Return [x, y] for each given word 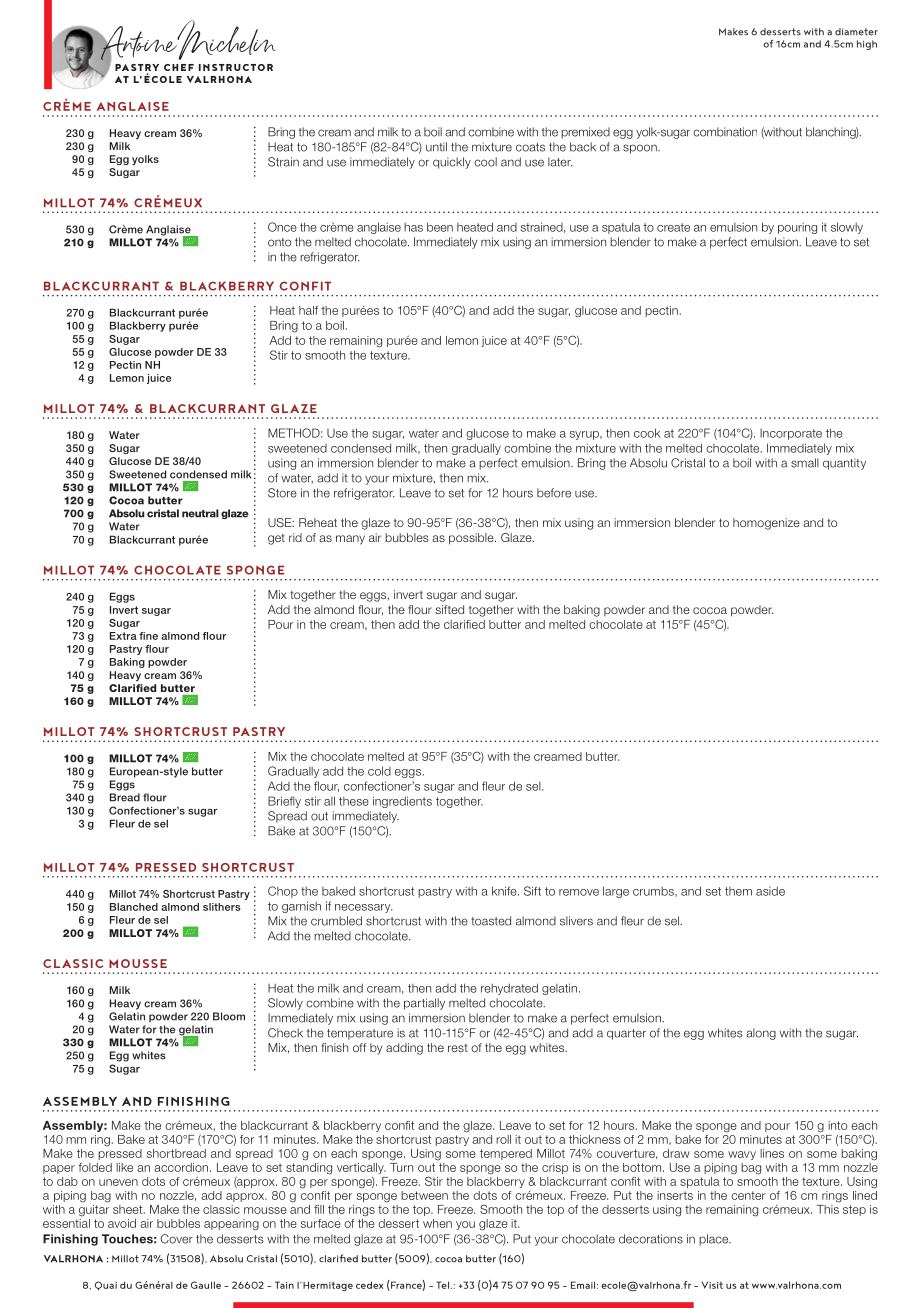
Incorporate [791, 434]
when [437, 1223]
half [308, 310]
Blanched [134, 907]
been [440, 227]
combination [725, 132]
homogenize [766, 524]
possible [472, 539]
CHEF [179, 67]
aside [770, 891]
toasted [491, 921]
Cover [176, 1239]
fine [148, 636]
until [436, 147]
